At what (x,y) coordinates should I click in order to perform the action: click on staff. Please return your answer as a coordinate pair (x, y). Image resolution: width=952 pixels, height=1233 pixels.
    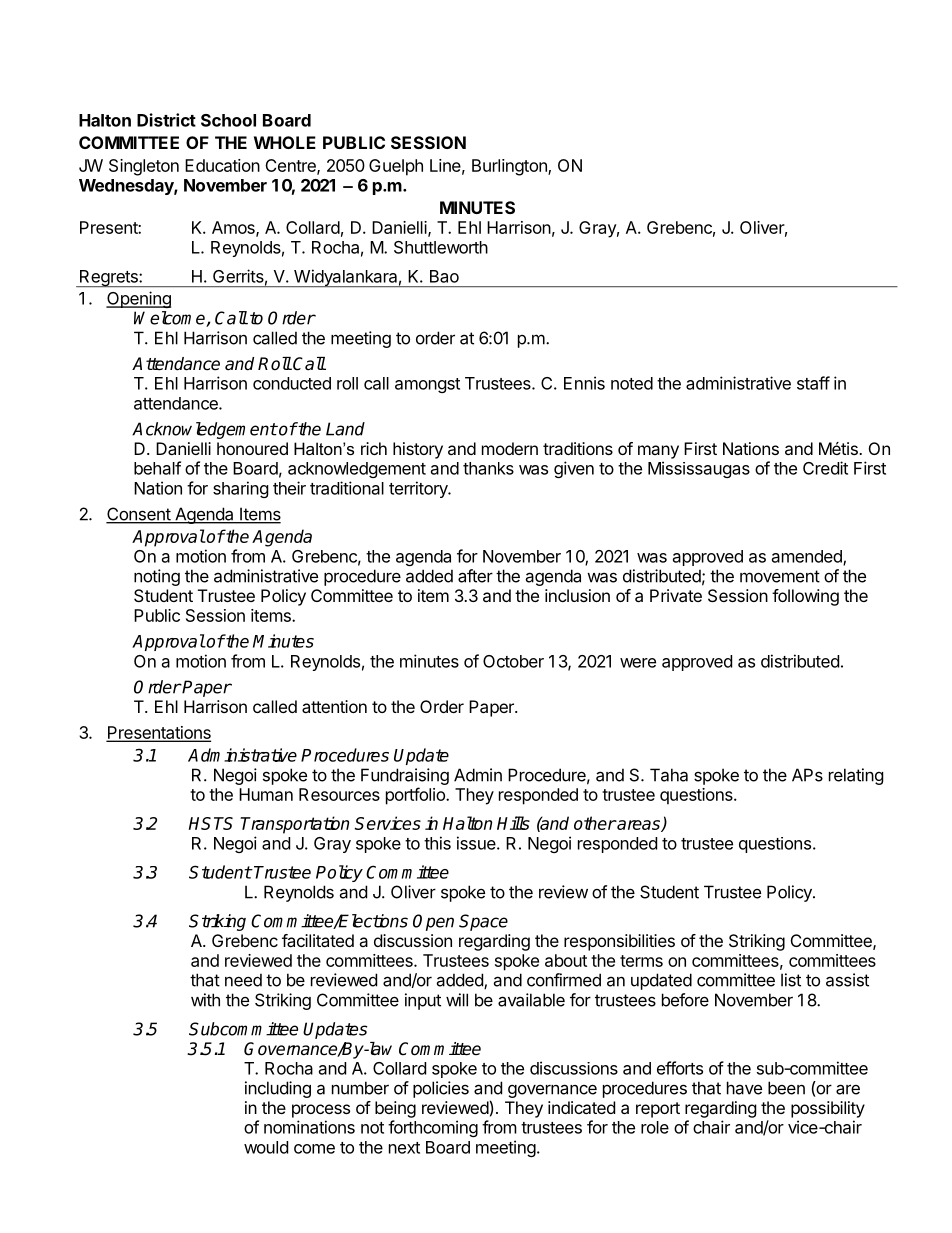
    Looking at the image, I should click on (813, 383).
